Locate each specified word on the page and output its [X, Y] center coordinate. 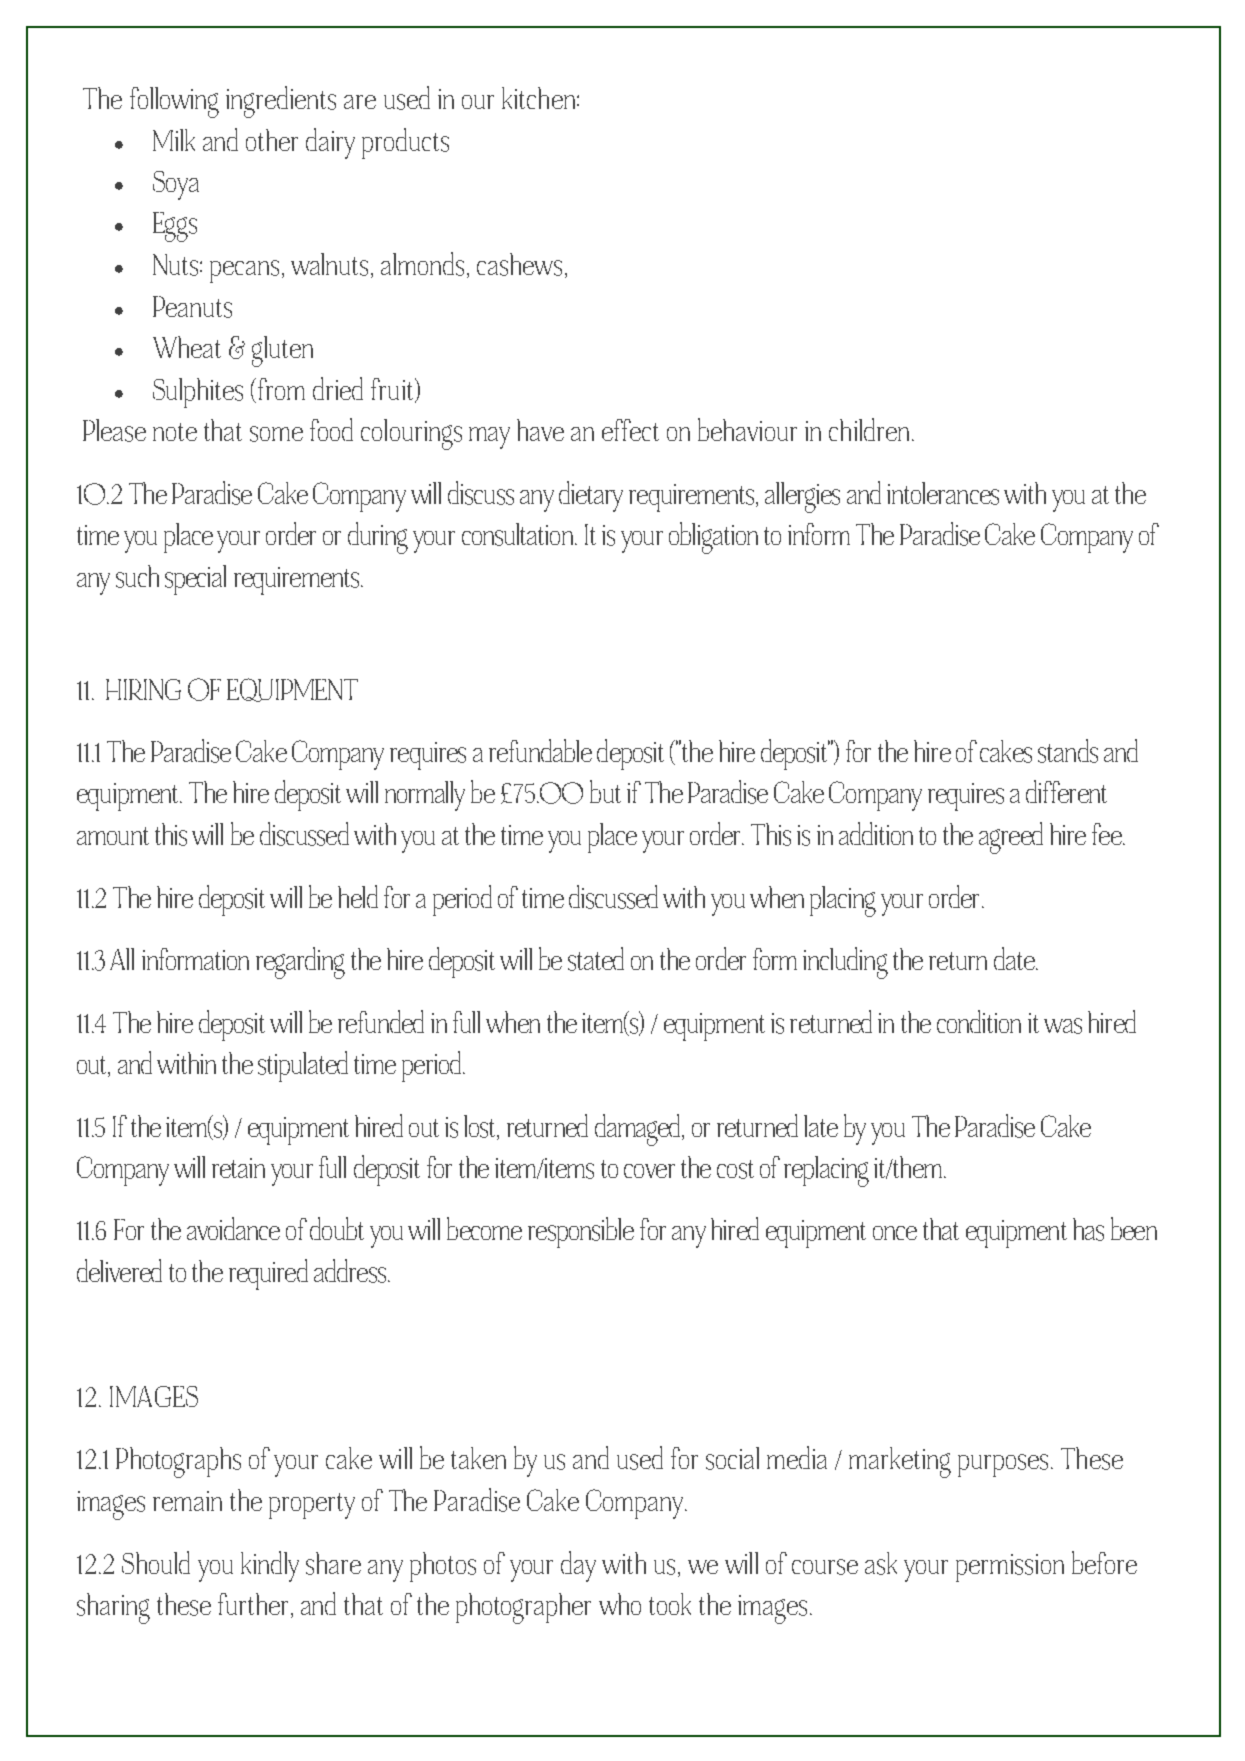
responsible [581, 1232]
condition [979, 1021]
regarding [300, 963]
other [272, 140]
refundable [540, 750]
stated [596, 959]
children [869, 429]
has [1088, 1229]
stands [1068, 751]
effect [630, 430]
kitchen [540, 98]
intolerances [943, 493]
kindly [270, 1566]
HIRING [143, 689]
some [276, 434]
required [268, 1274]
